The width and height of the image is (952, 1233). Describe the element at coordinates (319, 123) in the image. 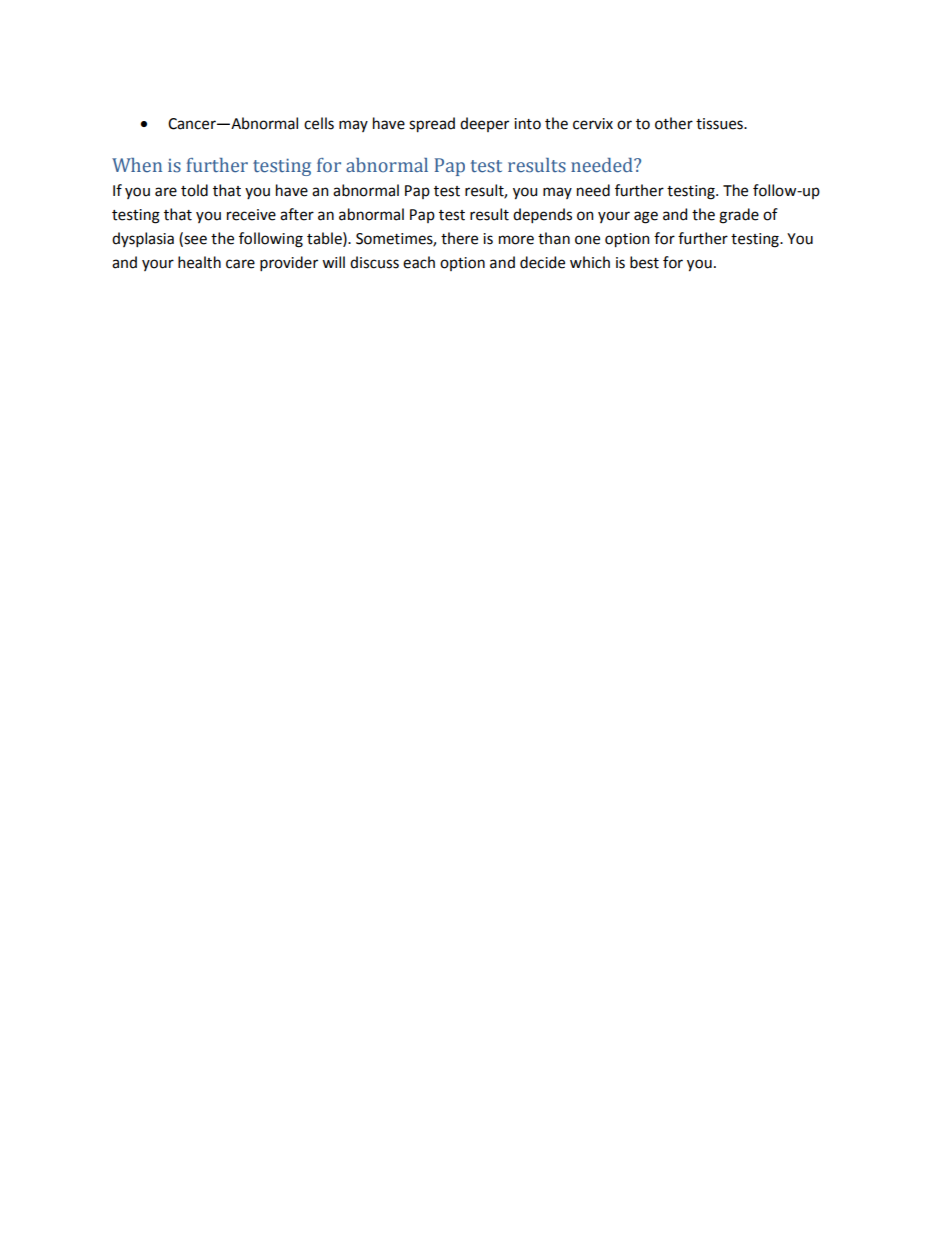

I see `cells` at that location.
